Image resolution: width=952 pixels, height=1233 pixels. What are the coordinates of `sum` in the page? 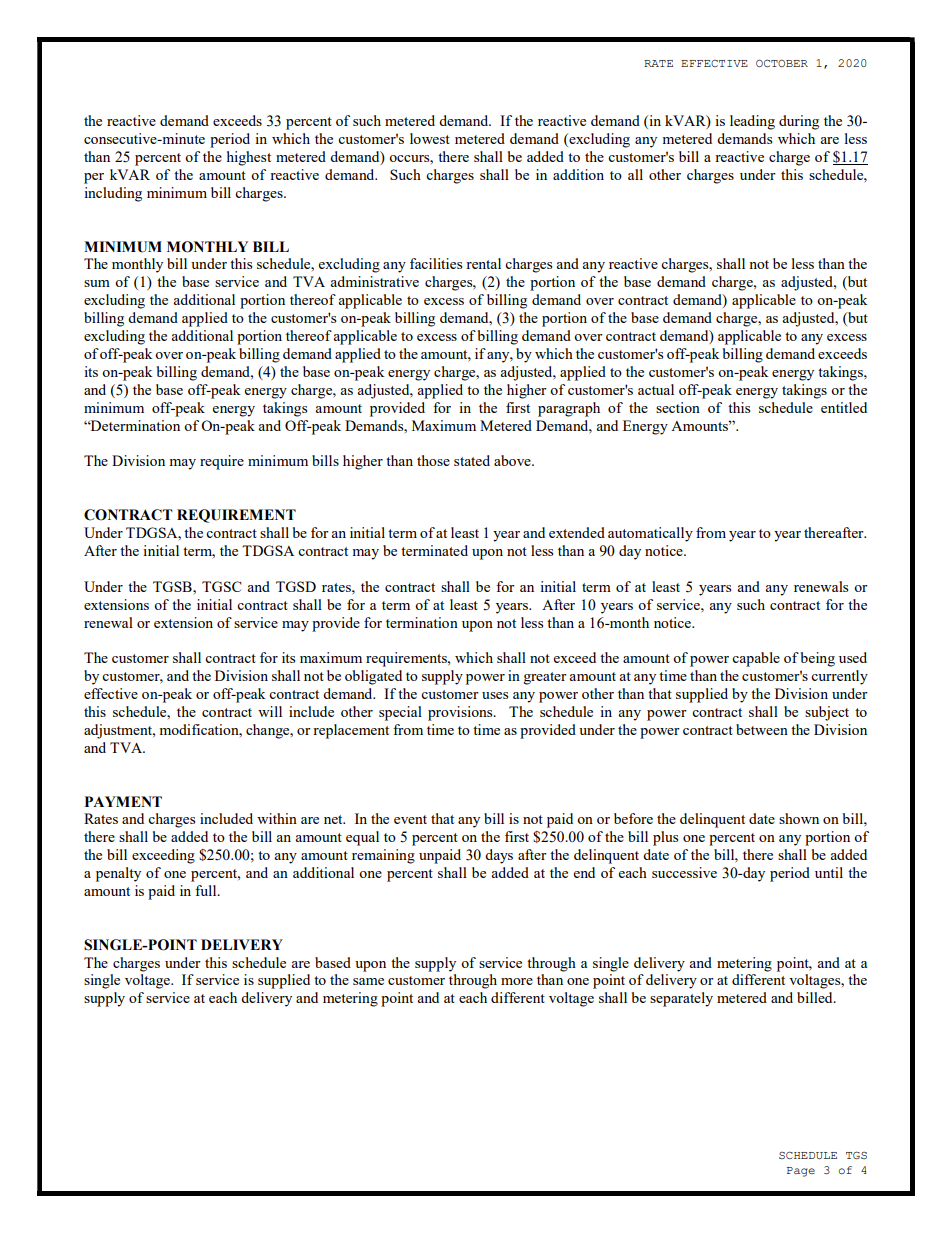 It's located at (97, 283).
